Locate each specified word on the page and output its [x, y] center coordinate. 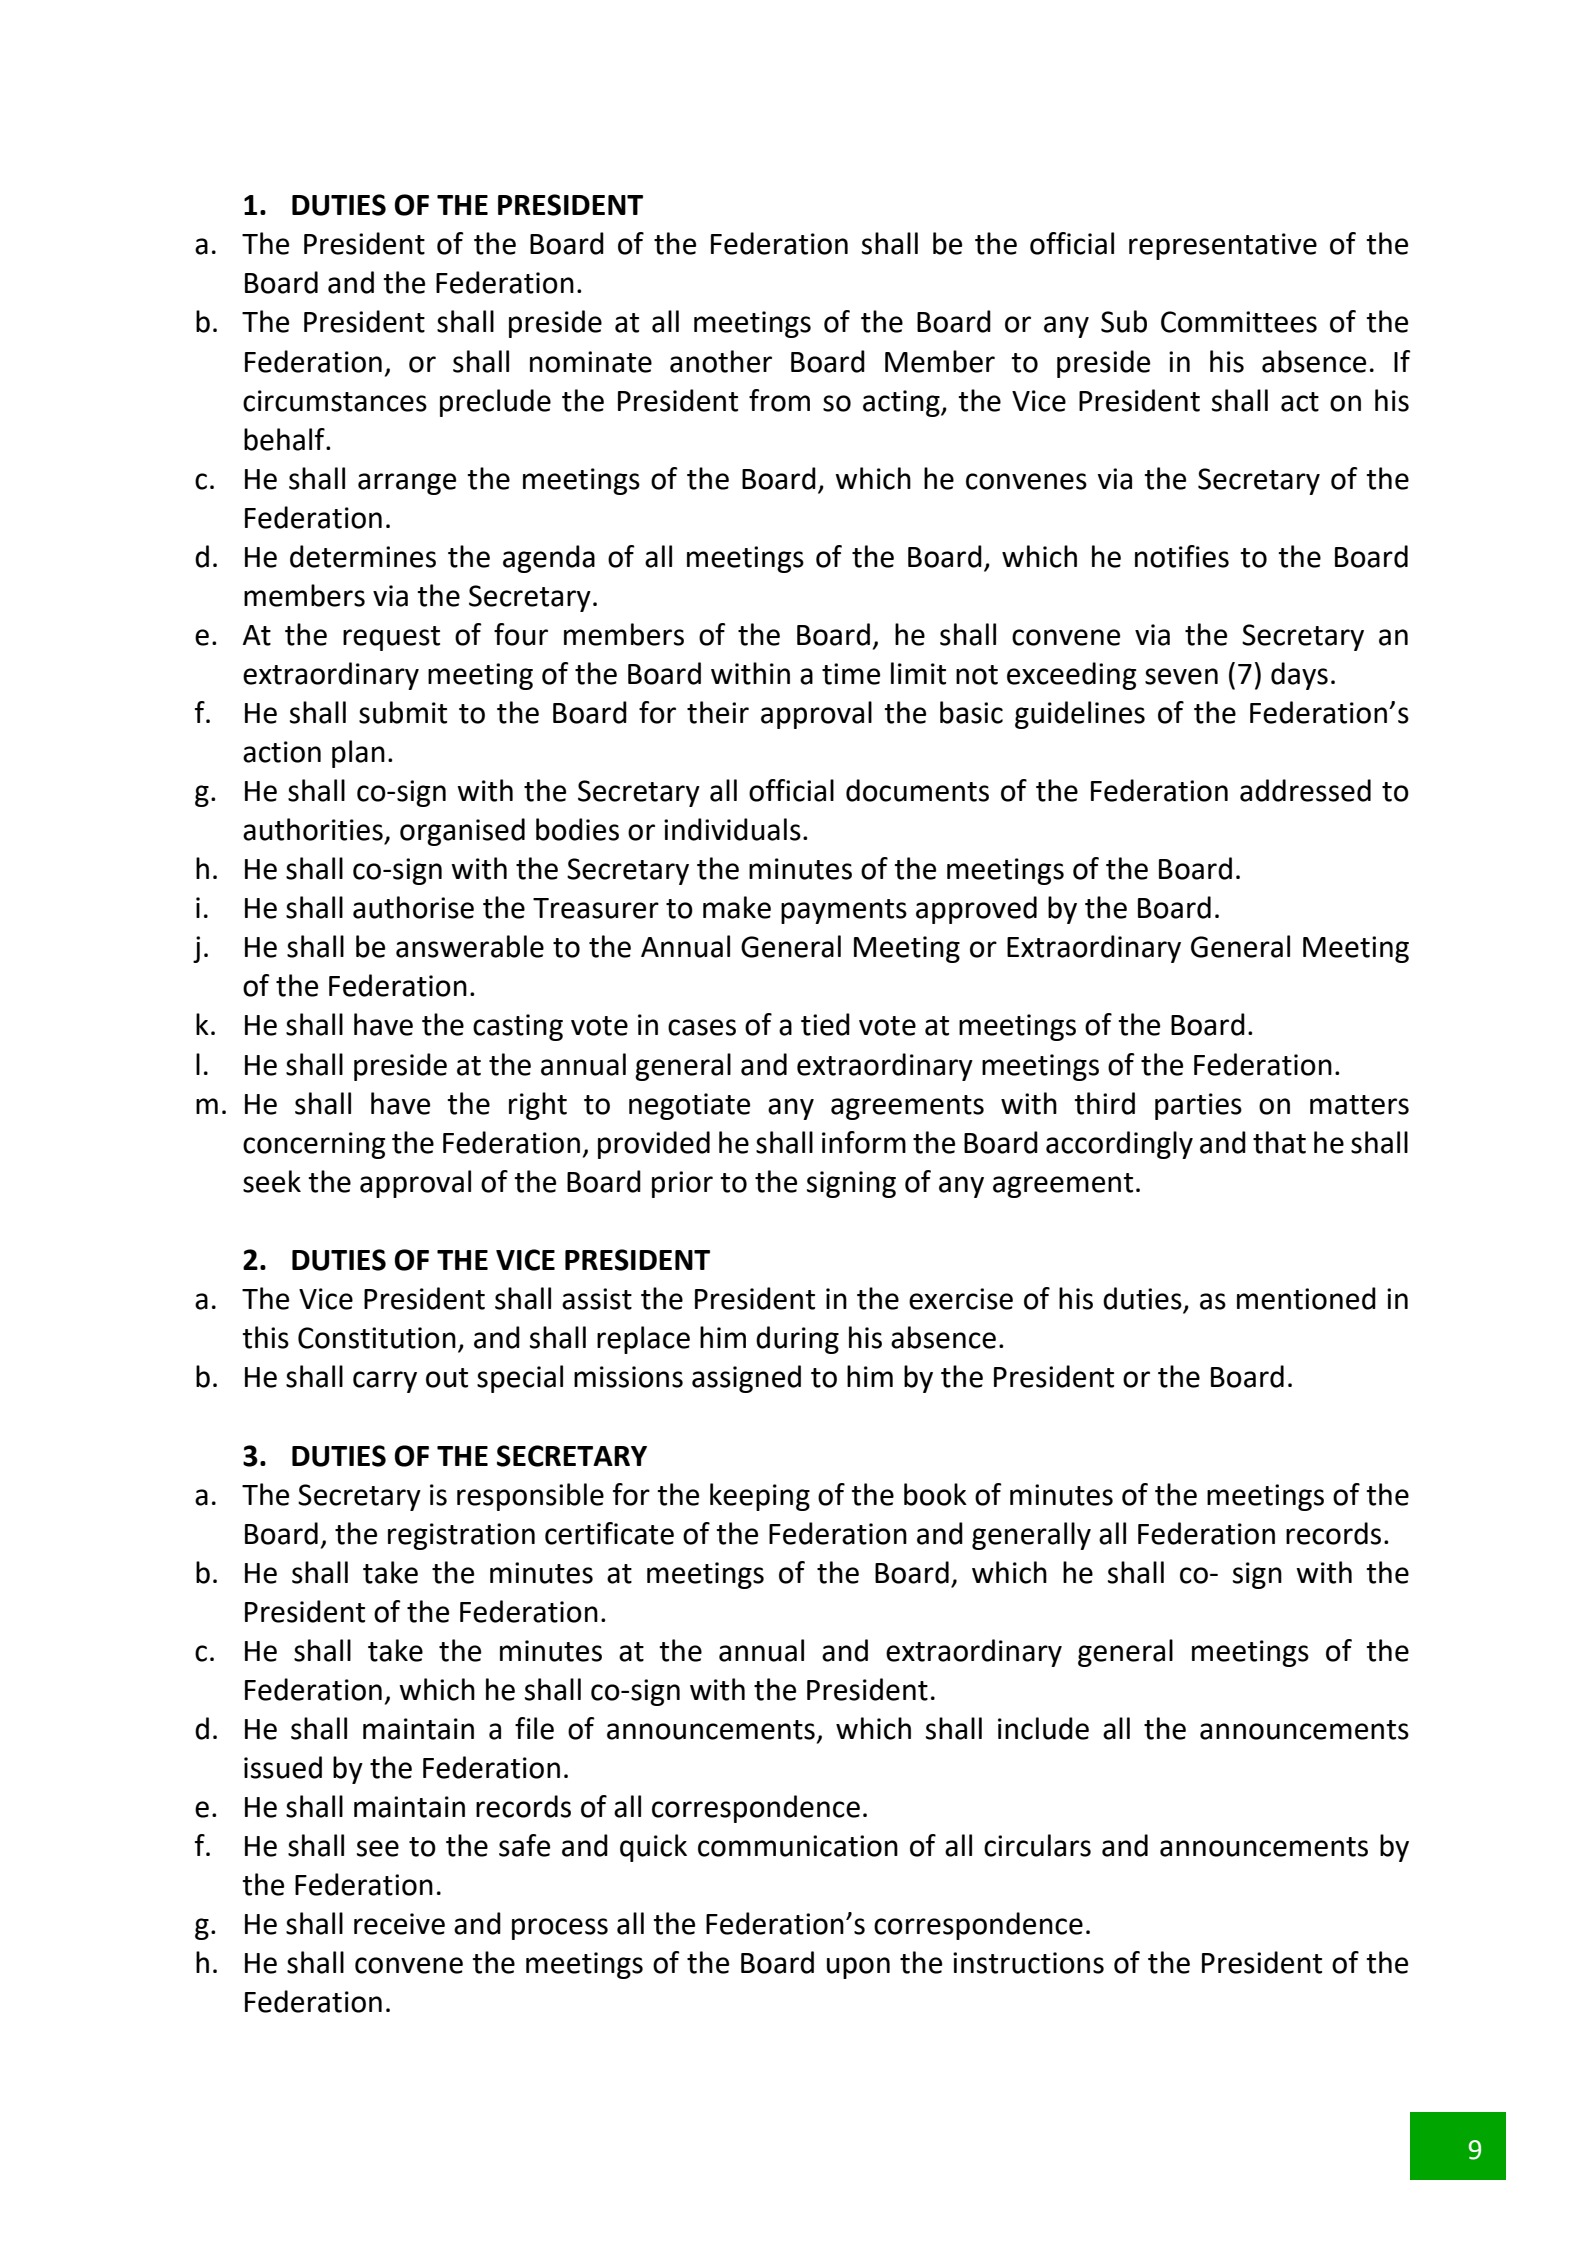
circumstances [335, 401]
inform [864, 1142]
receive [399, 1924]
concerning [314, 1145]
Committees [1239, 322]
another [721, 361]
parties [1198, 1106]
